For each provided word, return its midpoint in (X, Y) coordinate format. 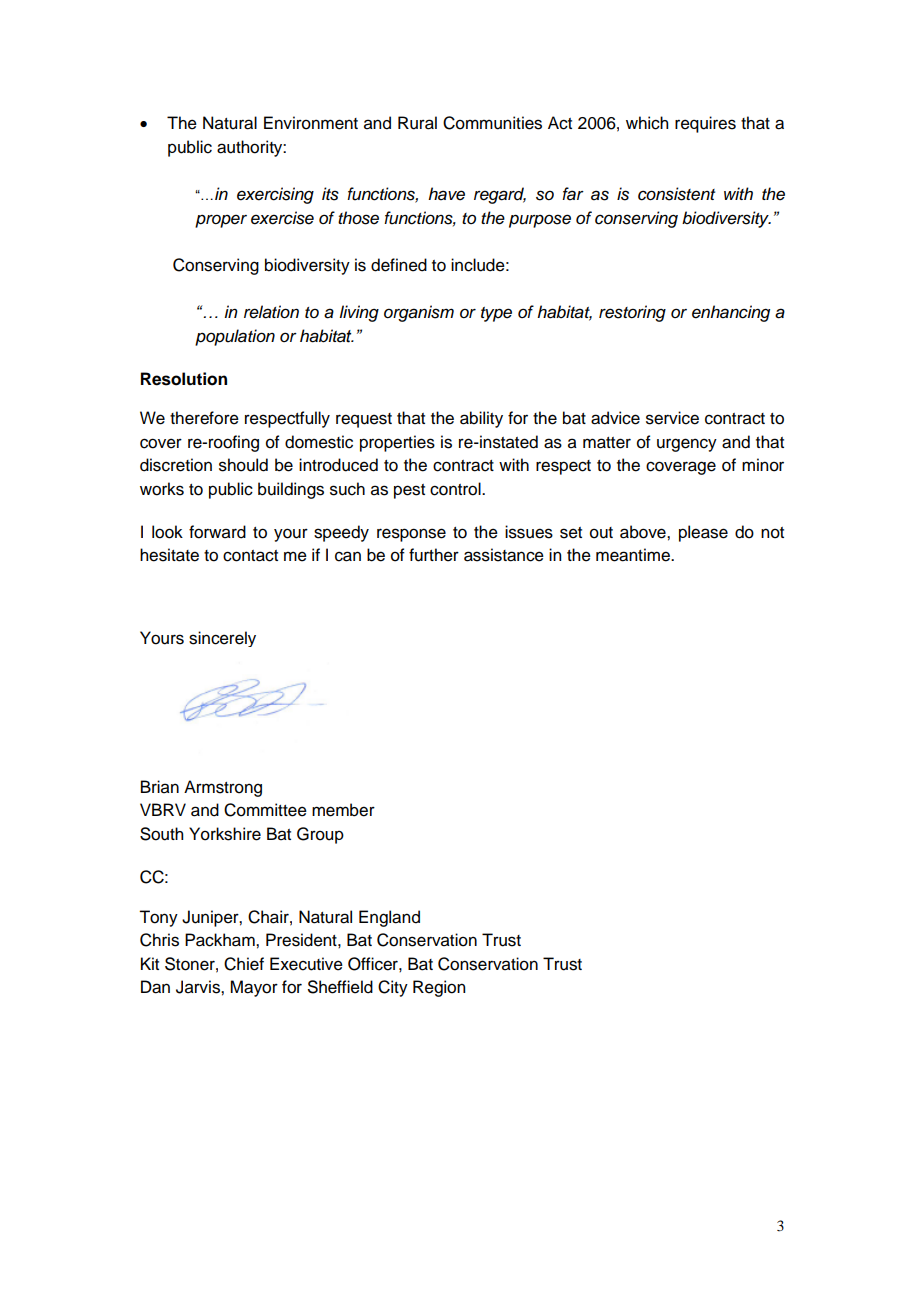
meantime (634, 555)
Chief (244, 964)
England (389, 918)
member (343, 810)
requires (705, 124)
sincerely (222, 639)
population (235, 337)
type (496, 314)
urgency (687, 445)
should (243, 465)
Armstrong (223, 788)
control (456, 489)
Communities (492, 123)
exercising (275, 195)
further (434, 555)
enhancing (731, 313)
